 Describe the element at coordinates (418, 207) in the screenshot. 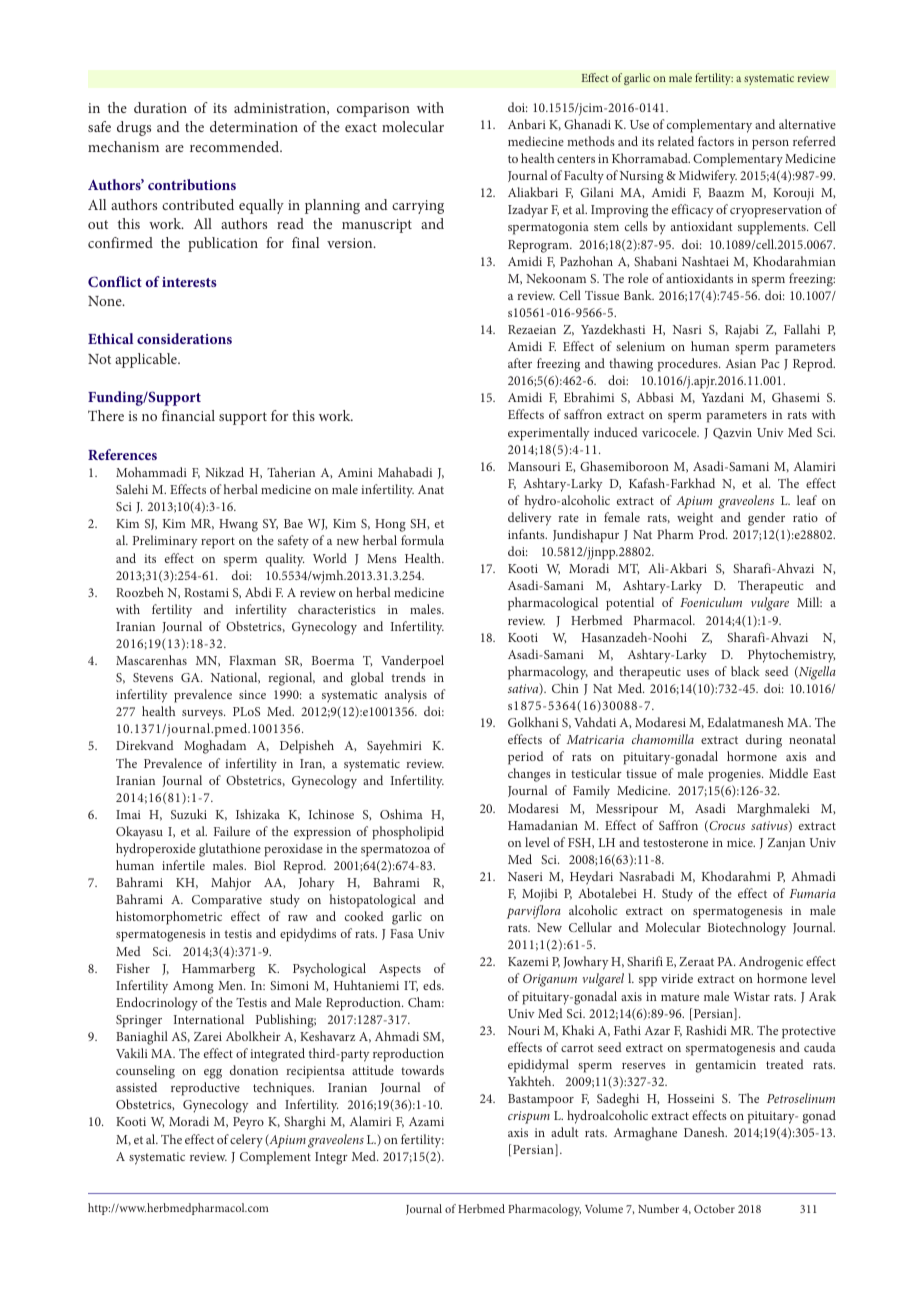

I see `carrying` at that location.
